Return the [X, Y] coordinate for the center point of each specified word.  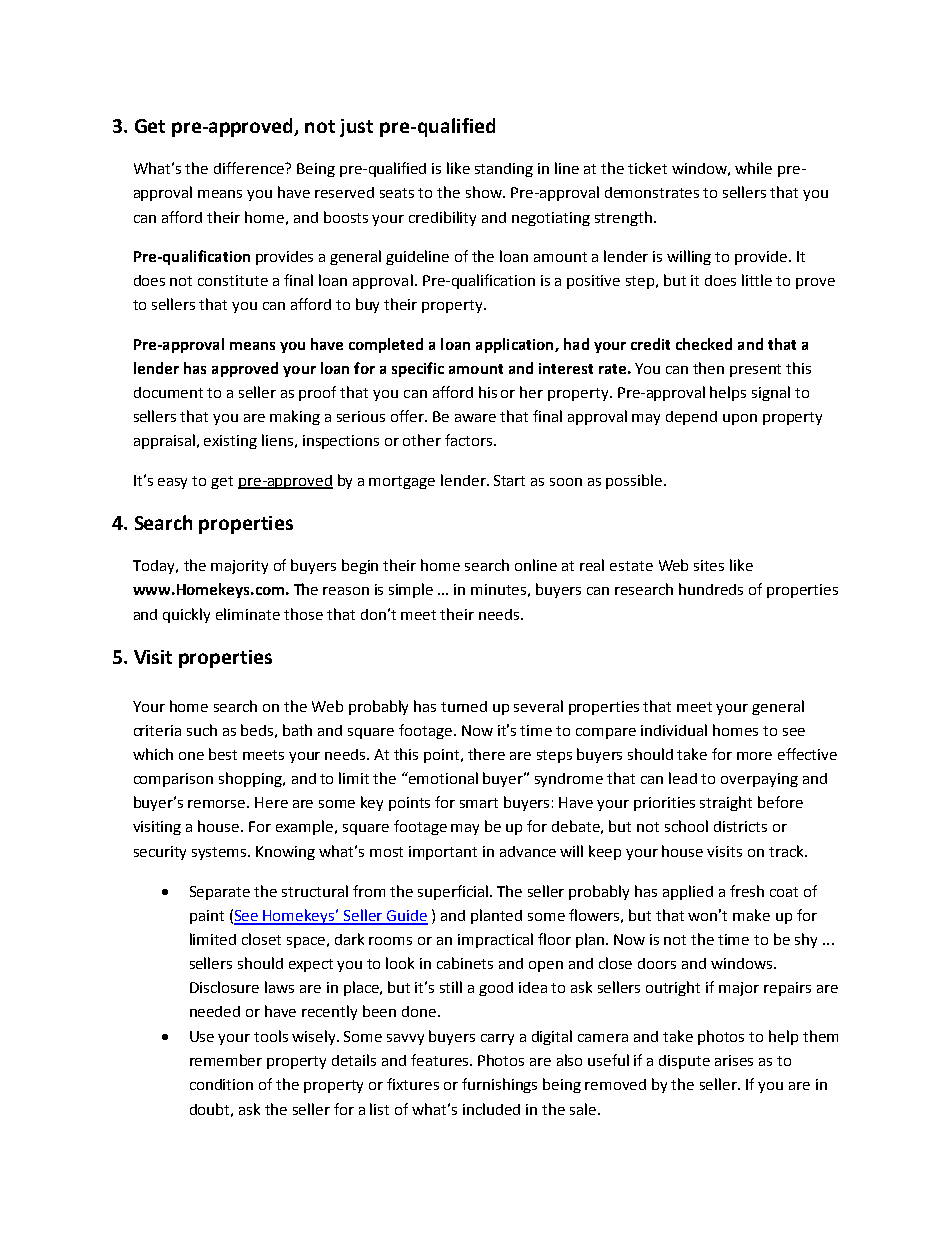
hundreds [711, 589]
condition [221, 1084]
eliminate [248, 614]
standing [504, 170]
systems [220, 853]
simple [411, 590]
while [753, 168]
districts [740, 826]
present [755, 370]
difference [250, 168]
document [168, 392]
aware [475, 418]
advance [528, 851]
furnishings [499, 1085]
